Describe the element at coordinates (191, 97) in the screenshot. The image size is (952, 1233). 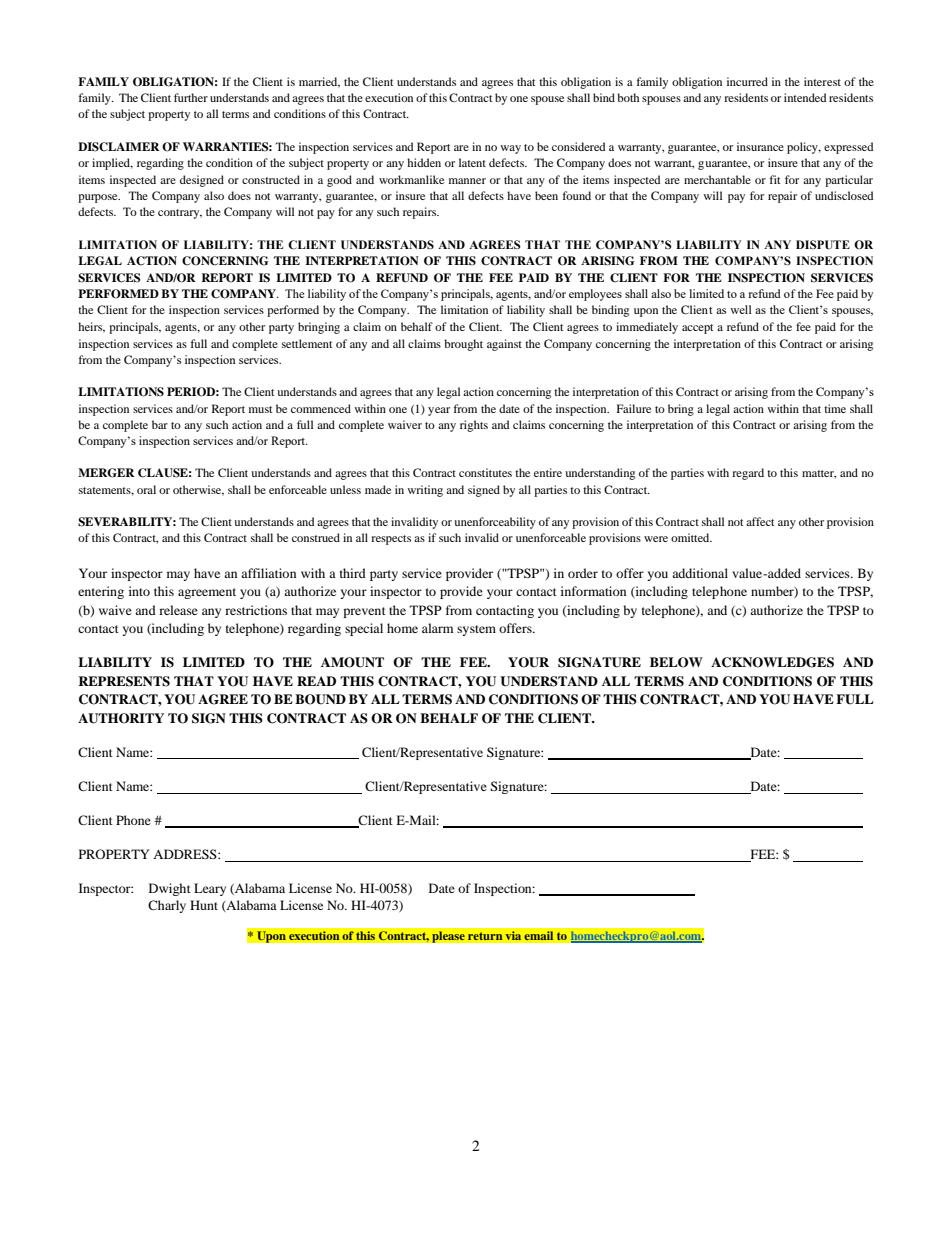
I see `further` at that location.
